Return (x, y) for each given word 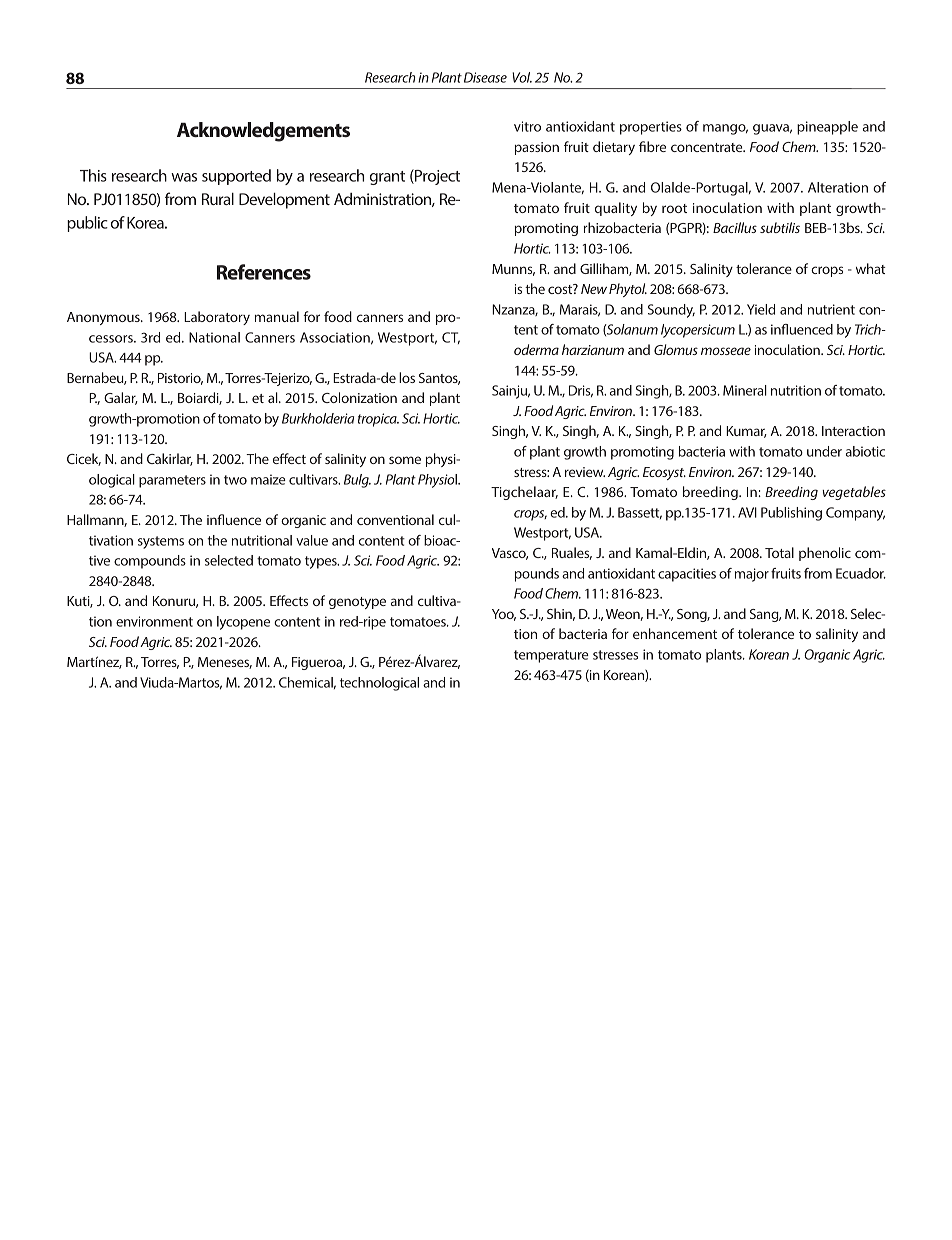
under (824, 451)
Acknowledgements (263, 132)
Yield (761, 309)
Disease (485, 77)
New (594, 289)
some (405, 460)
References (264, 272)
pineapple (827, 128)
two (235, 480)
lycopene (243, 623)
